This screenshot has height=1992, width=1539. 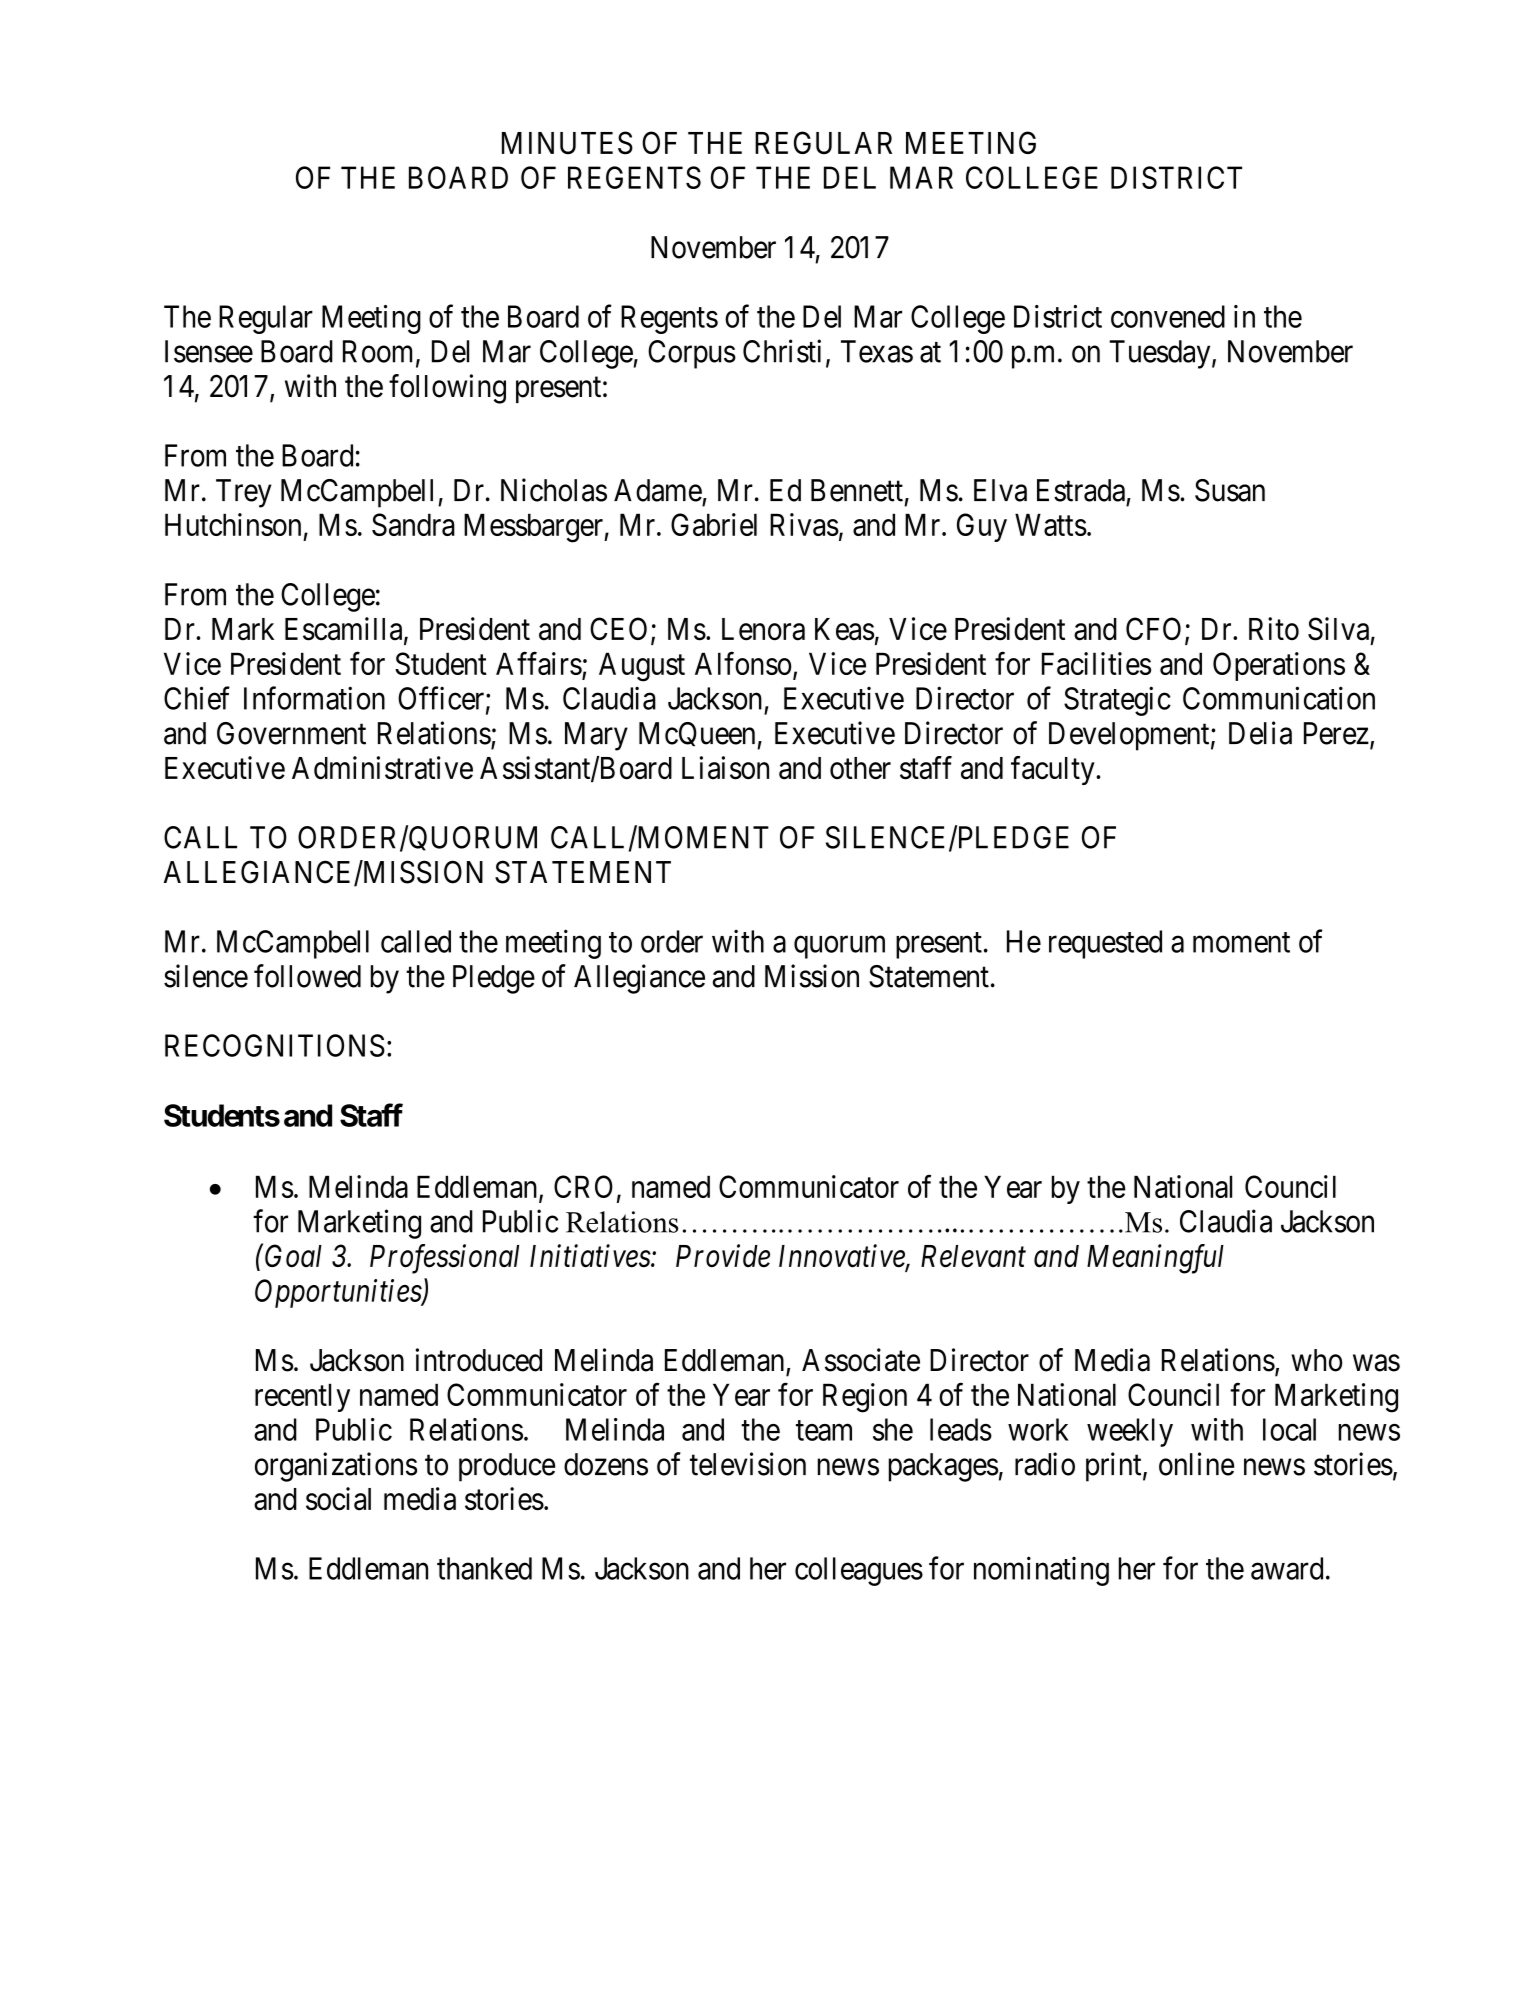 I want to click on CRO, so click(x=583, y=1186).
